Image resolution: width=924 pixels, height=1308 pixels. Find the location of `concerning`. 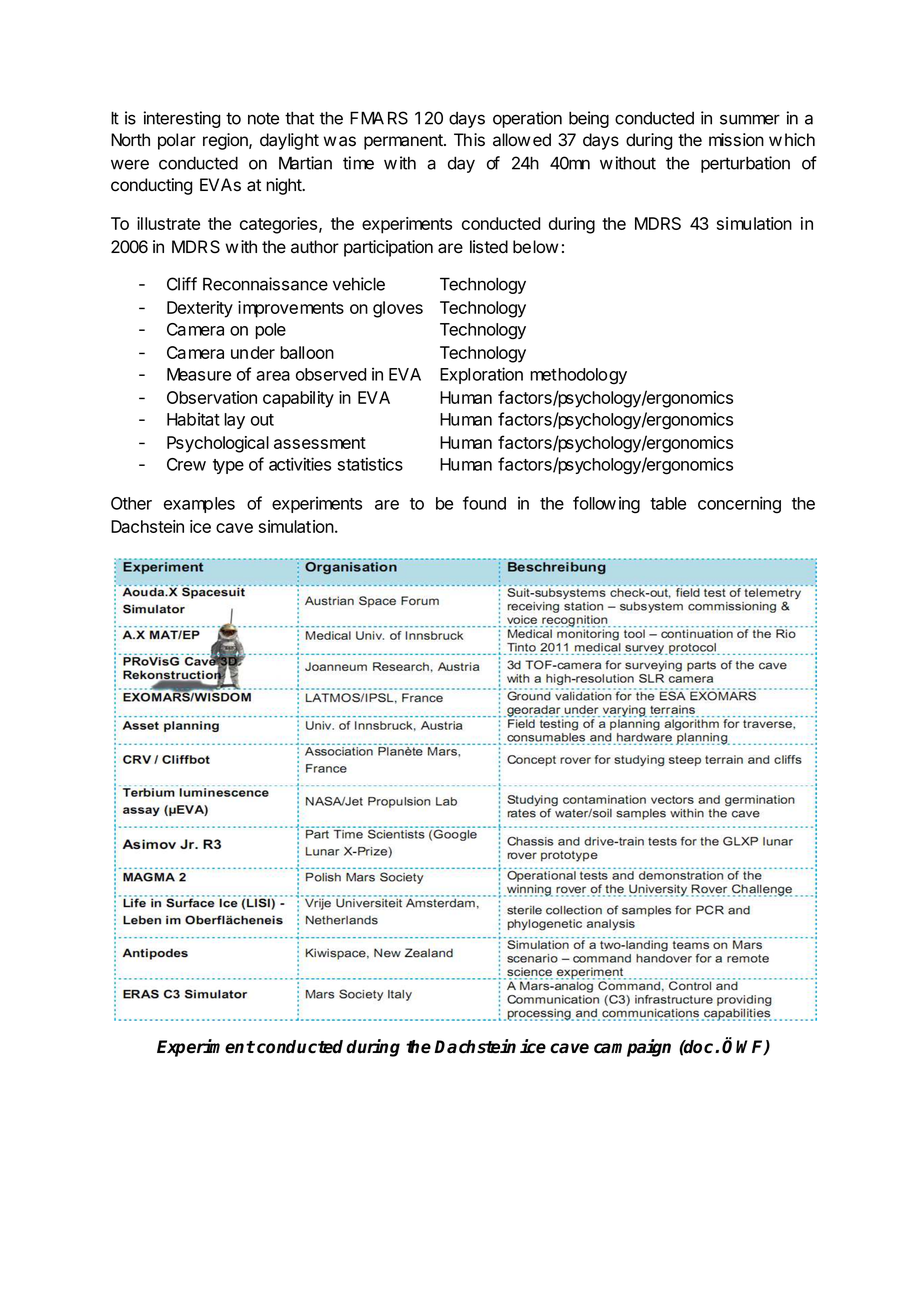

concerning is located at coordinates (739, 505).
